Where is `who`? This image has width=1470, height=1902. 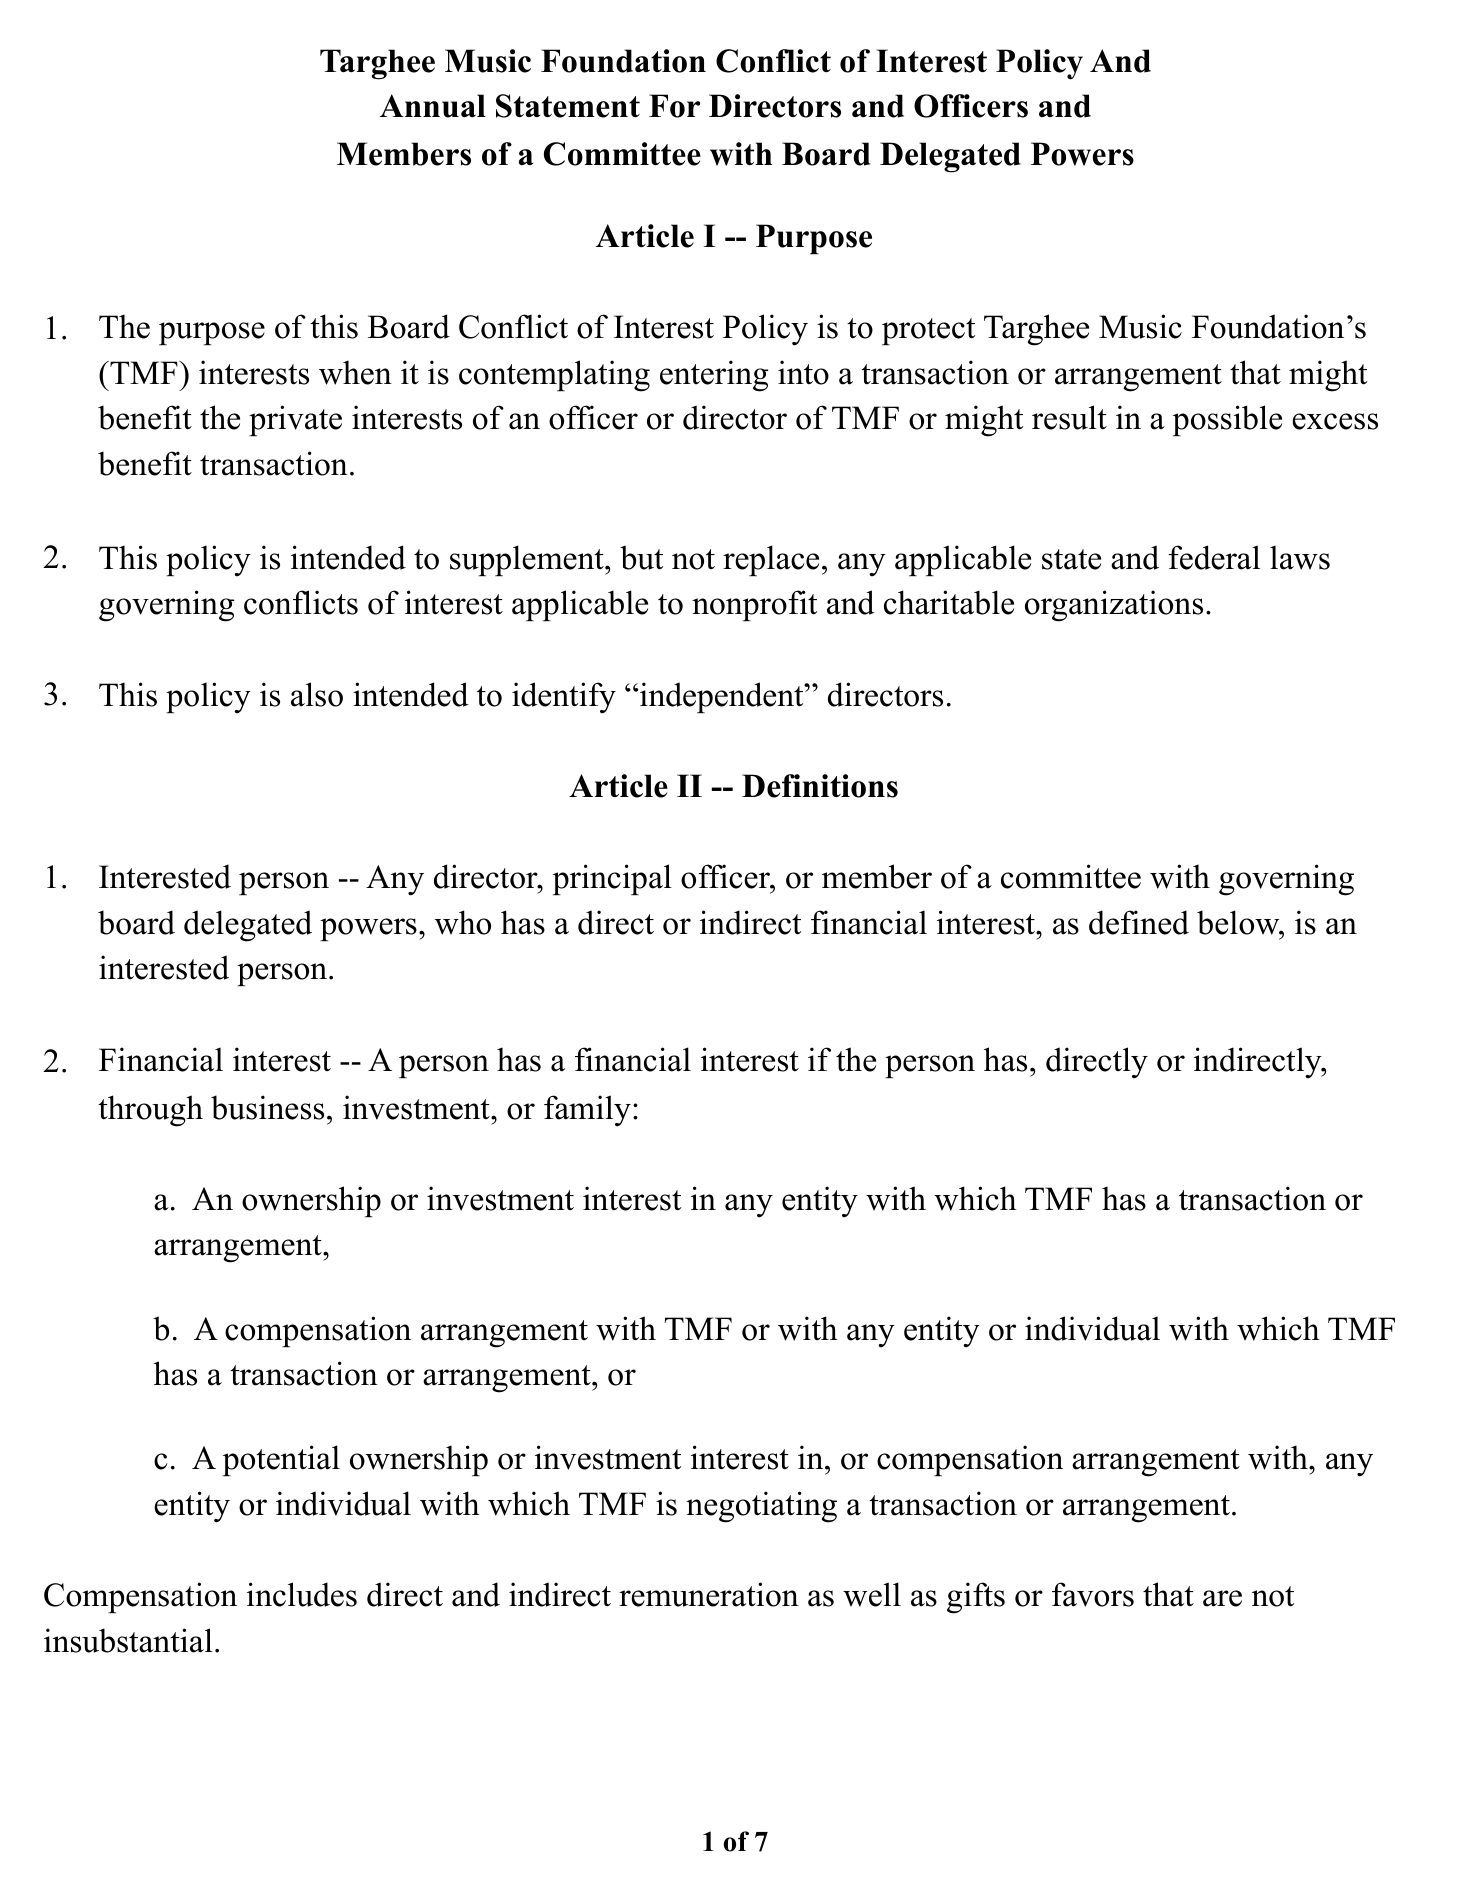 who is located at coordinates (463, 922).
